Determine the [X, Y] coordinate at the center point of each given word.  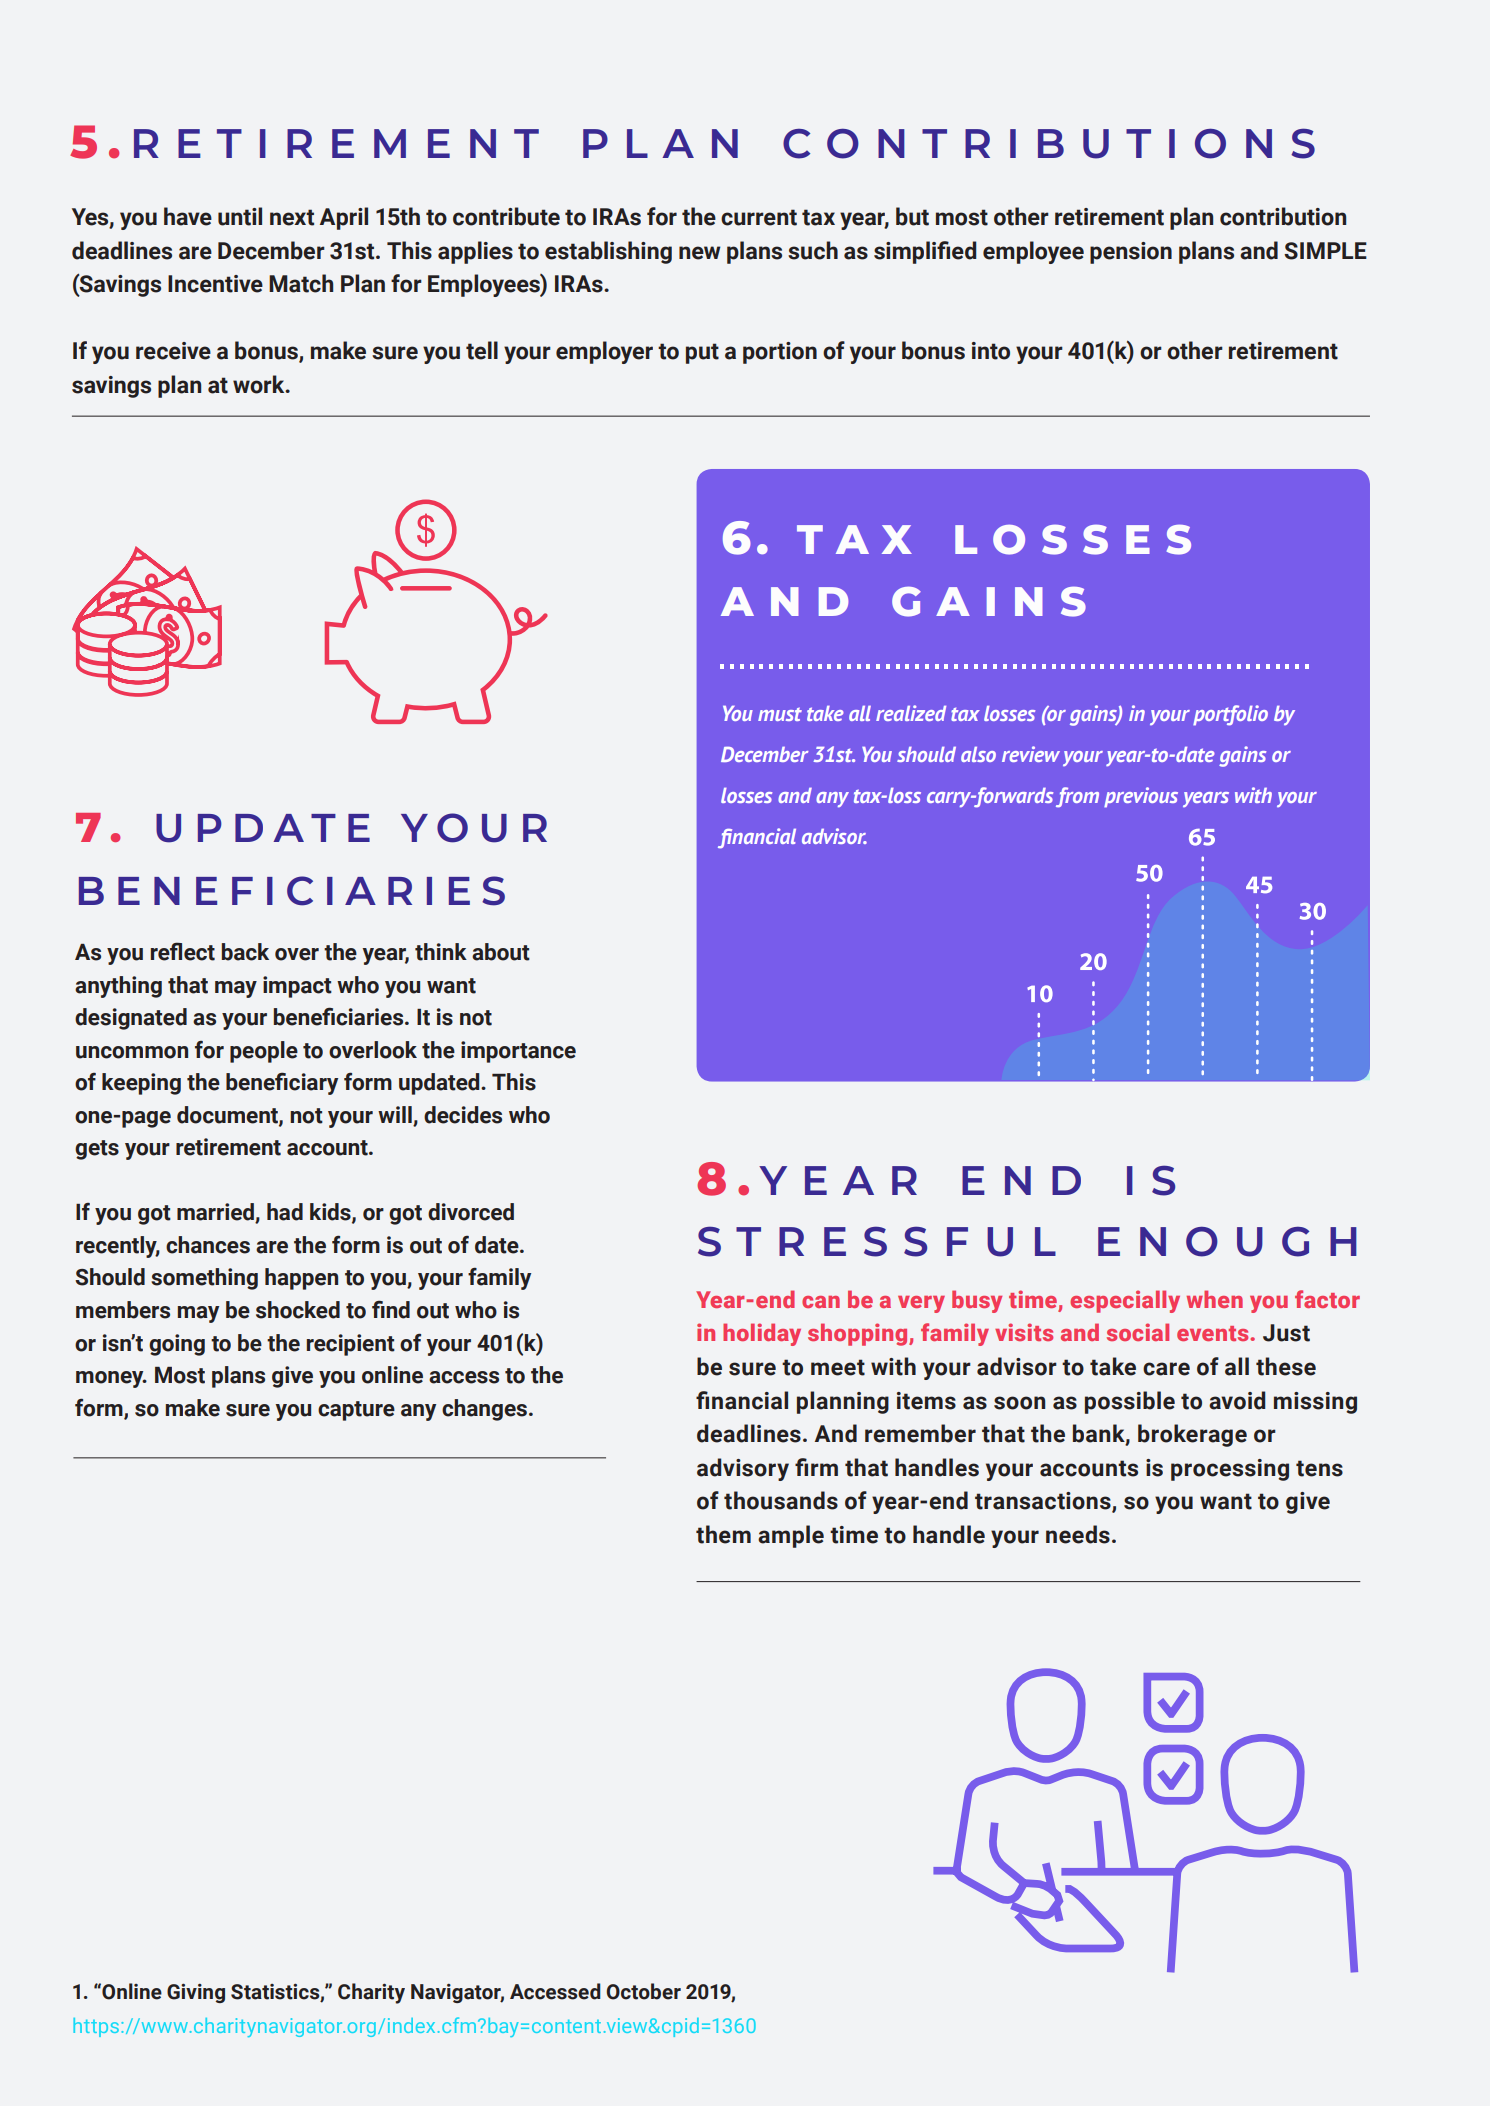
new [700, 253]
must [780, 714]
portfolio [1230, 715]
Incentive [215, 284]
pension [1131, 253]
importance [518, 1052]
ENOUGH [1227, 1242]
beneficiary [282, 1083]
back [245, 952]
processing [1230, 1470]
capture [356, 1411]
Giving [196, 1993]
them [723, 1534]
